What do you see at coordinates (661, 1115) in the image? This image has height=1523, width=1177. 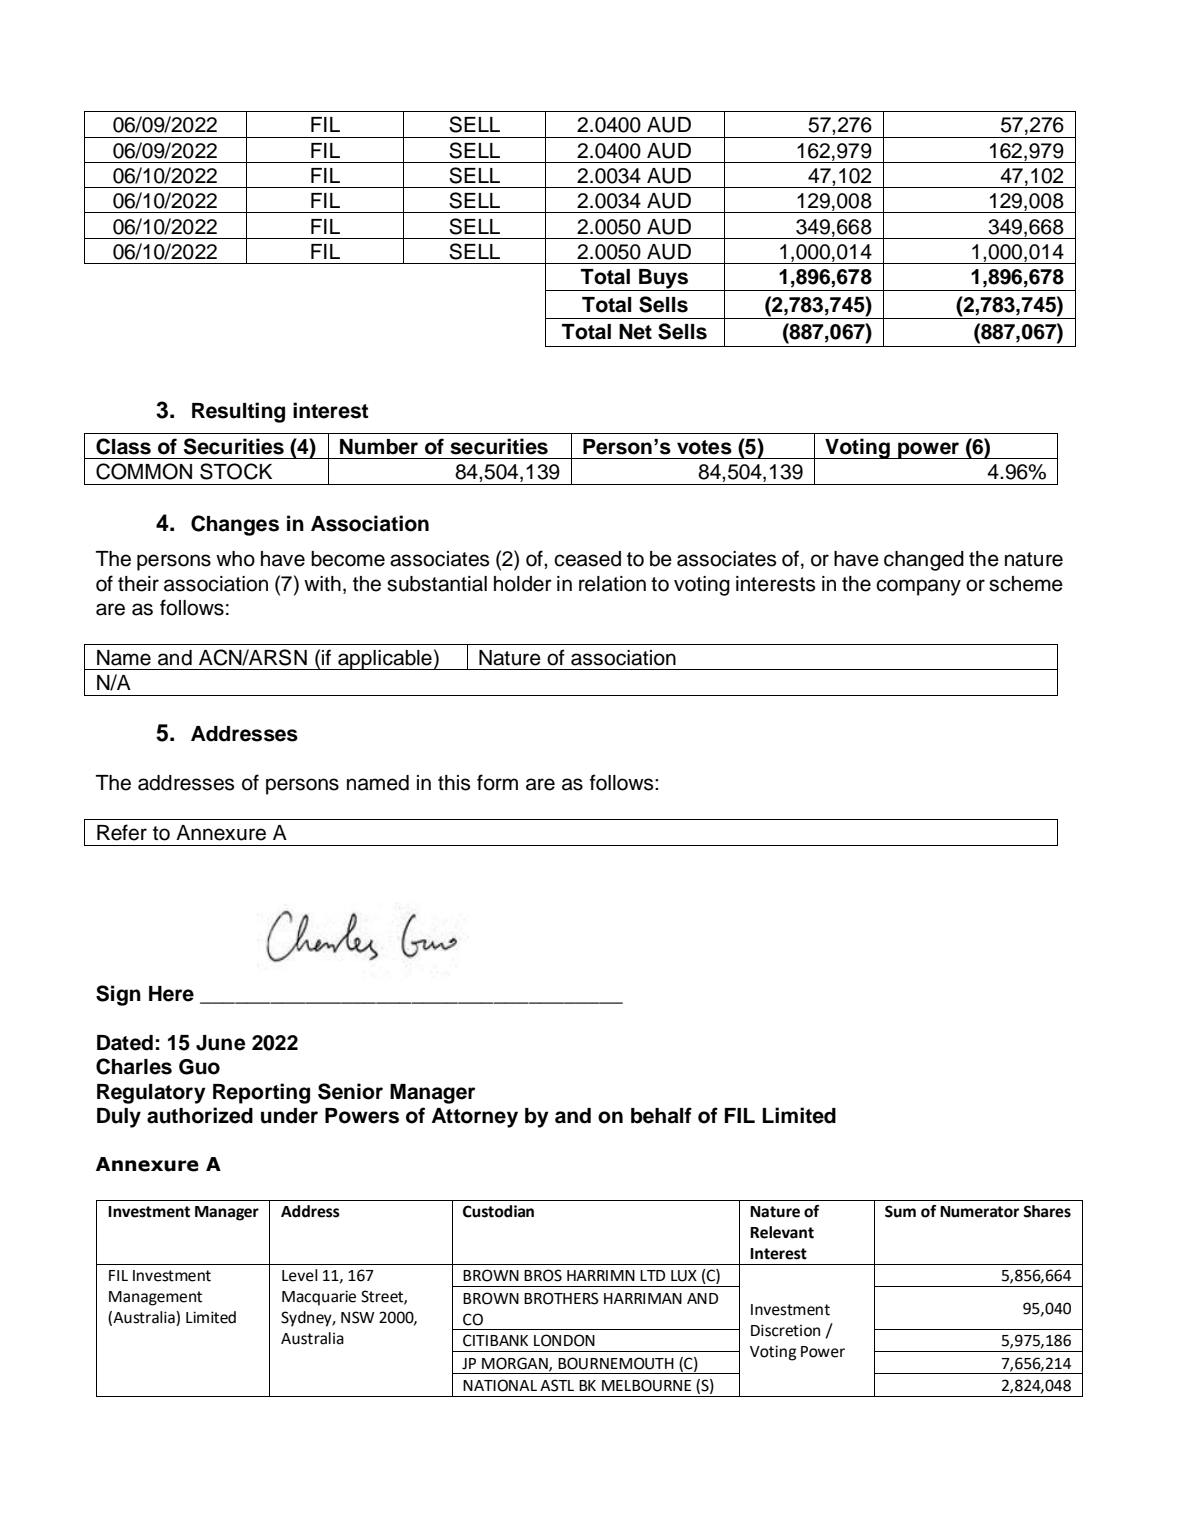 I see `behalf` at bounding box center [661, 1115].
